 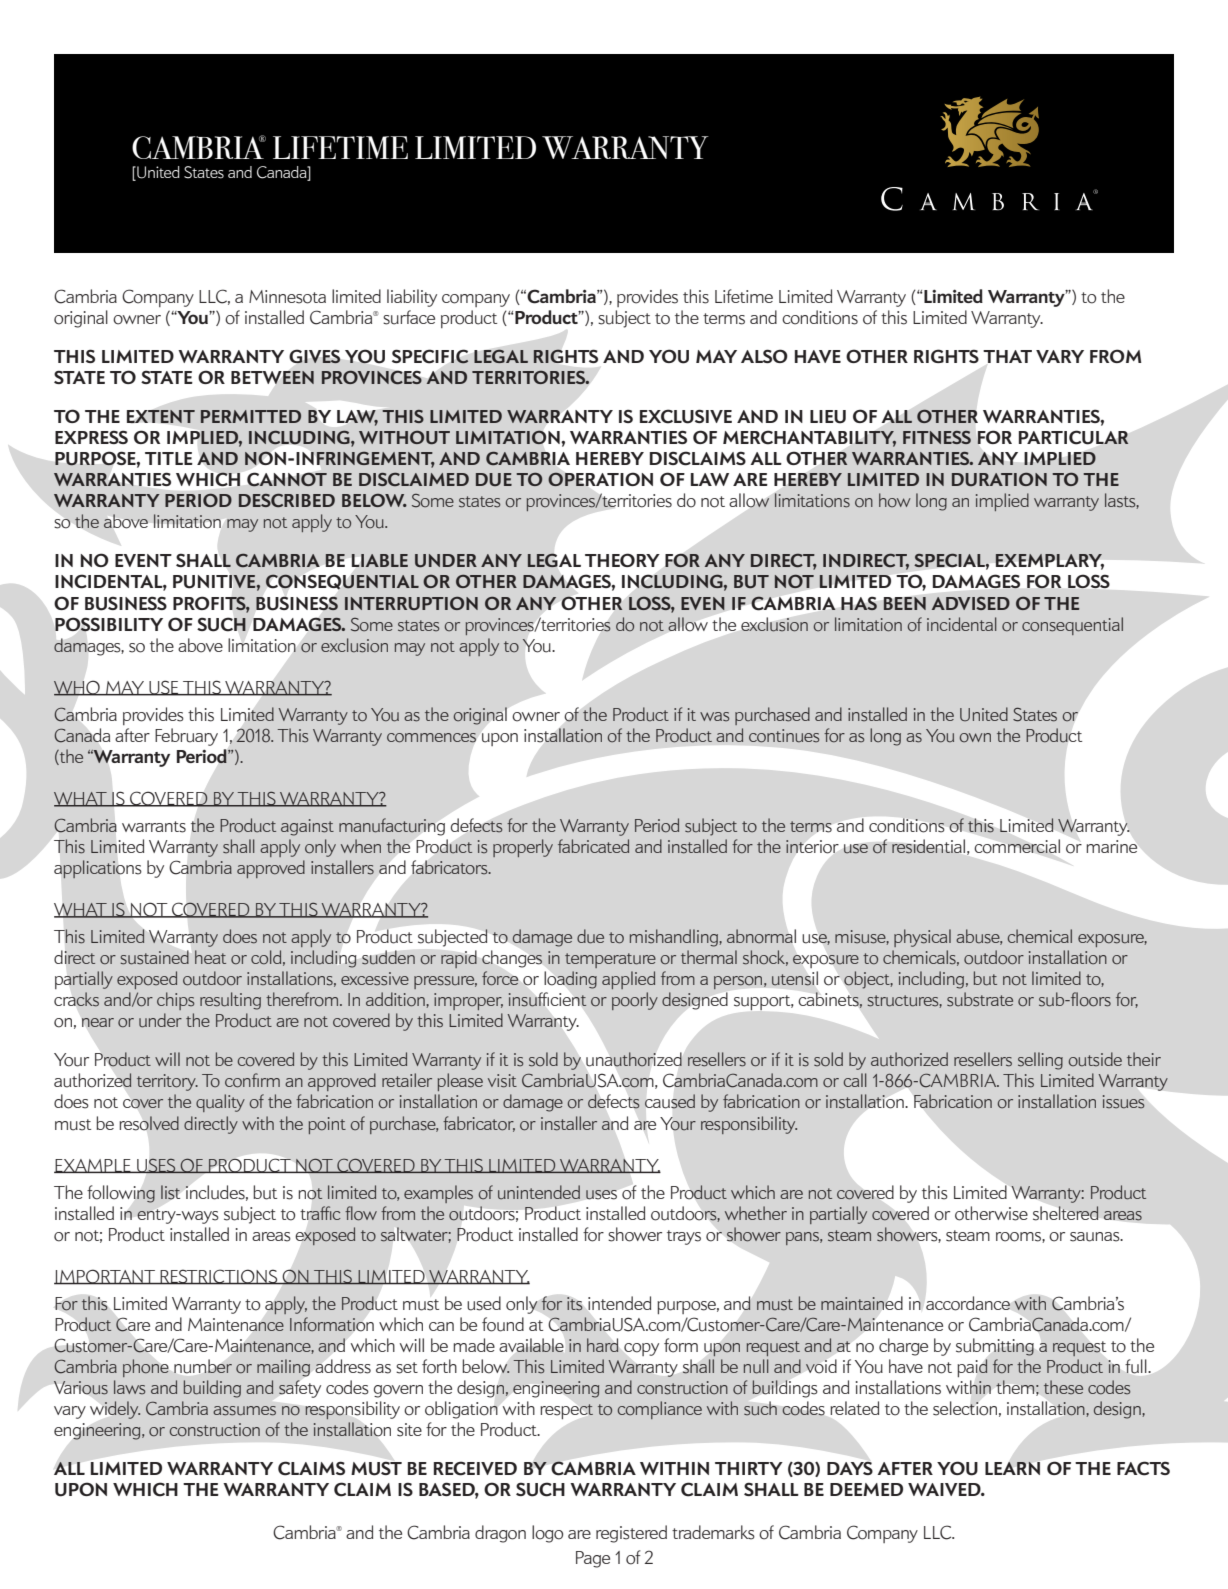 I want to click on fabricated, so click(x=593, y=846).
